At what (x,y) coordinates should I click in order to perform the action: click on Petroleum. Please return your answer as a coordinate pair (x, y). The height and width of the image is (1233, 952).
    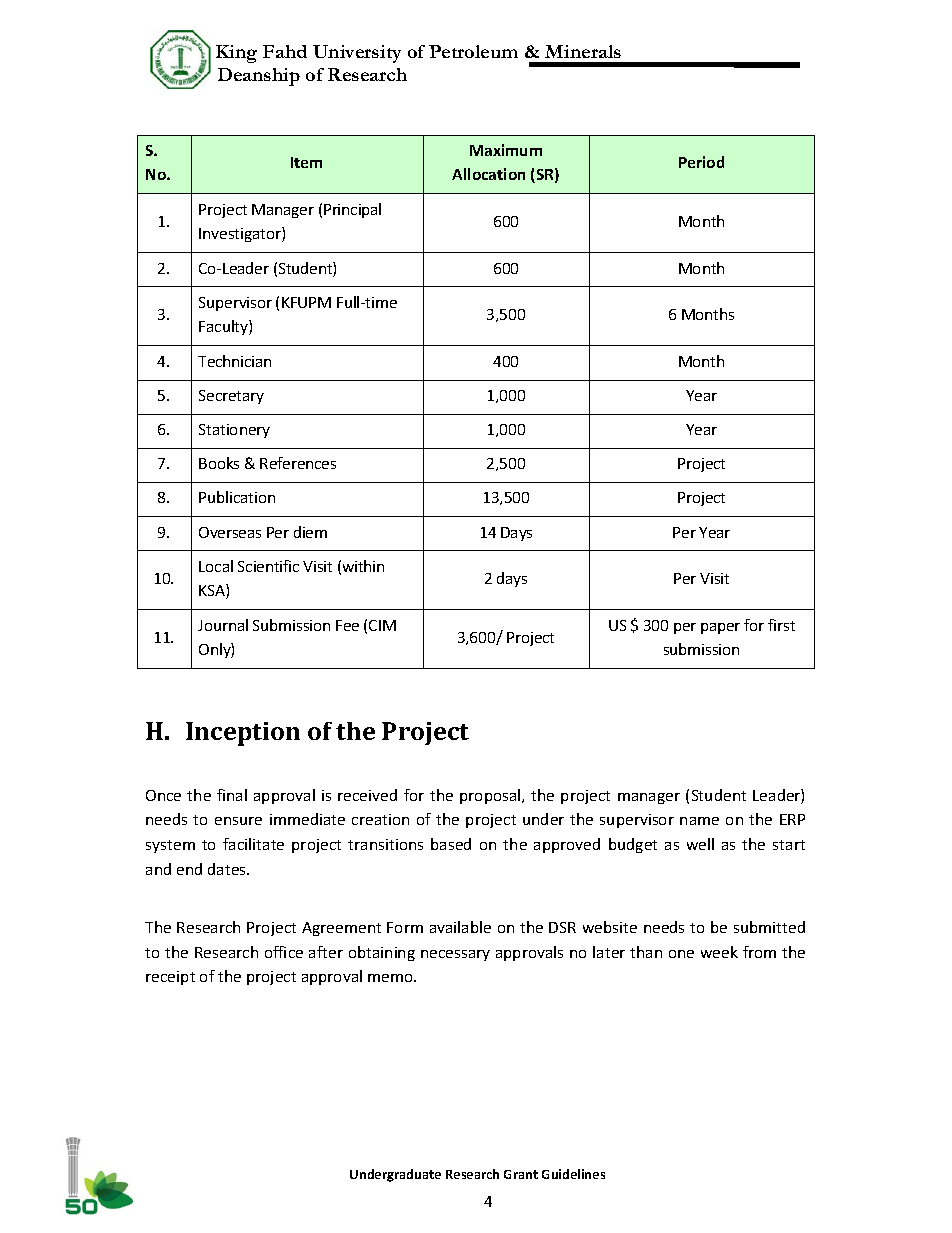
    Looking at the image, I should click on (473, 51).
